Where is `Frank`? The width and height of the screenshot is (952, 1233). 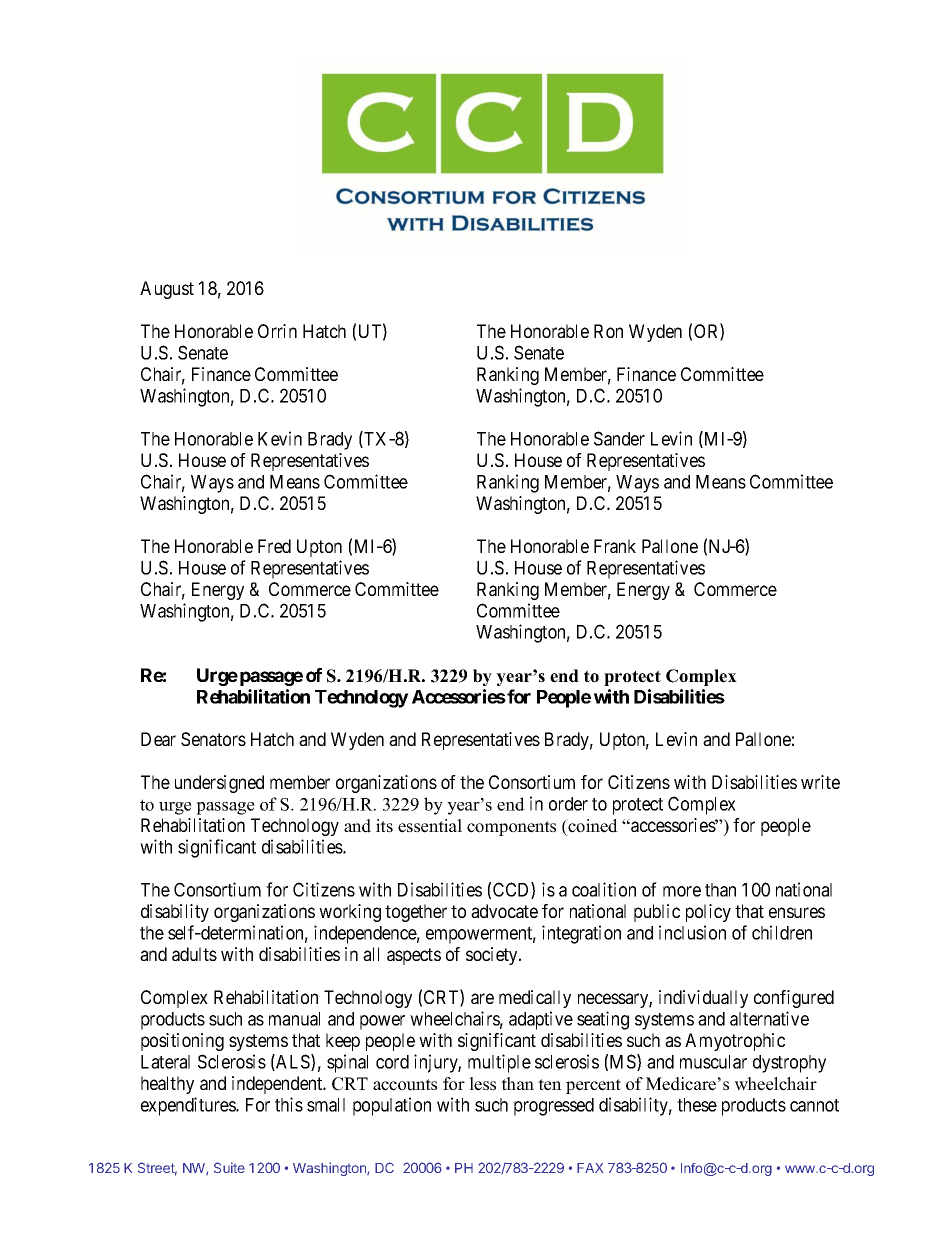 Frank is located at coordinates (615, 546).
